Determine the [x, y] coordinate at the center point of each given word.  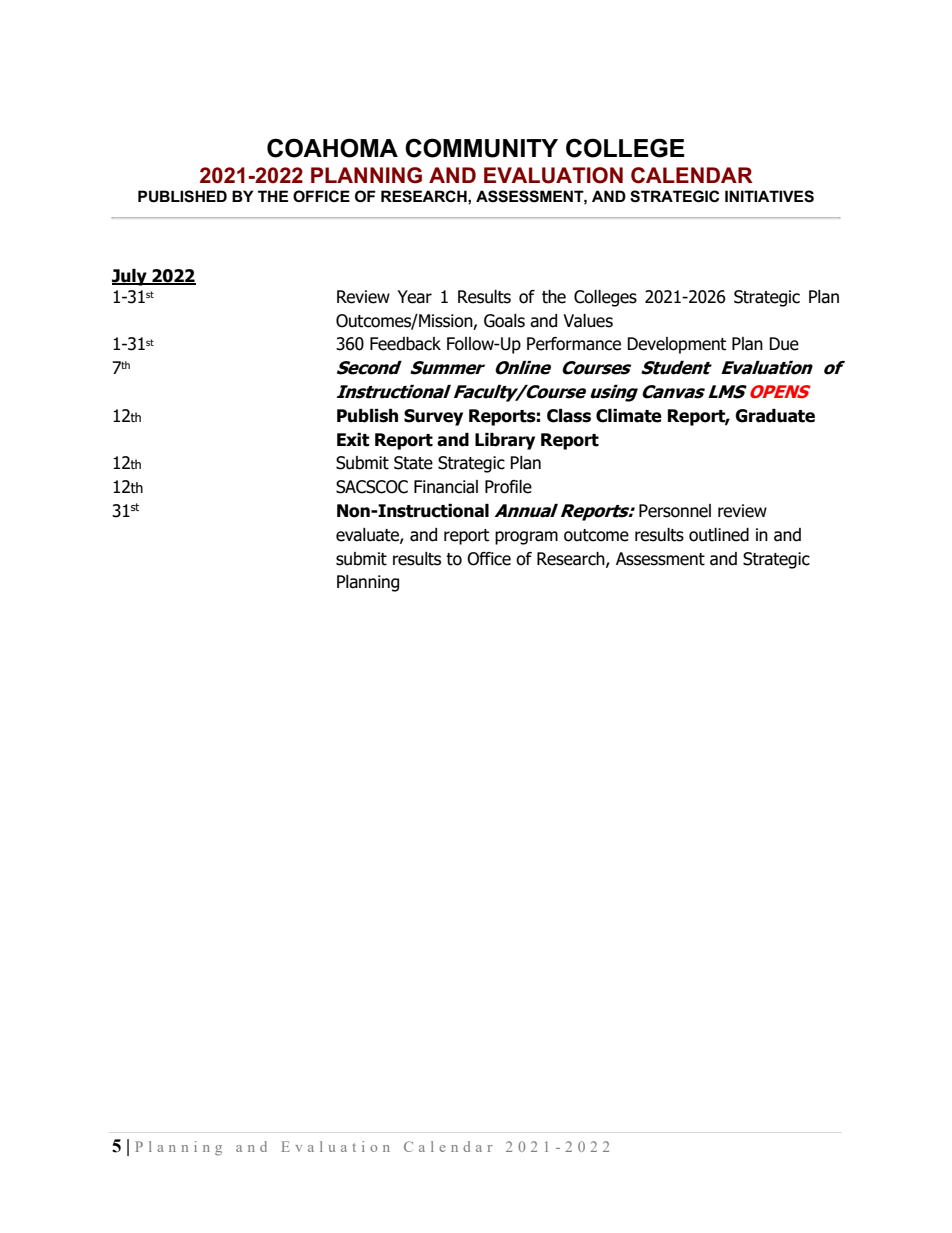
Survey [433, 417]
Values [588, 321]
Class [569, 416]
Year [414, 297]
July [130, 277]
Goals [504, 321]
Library [505, 441]
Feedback [405, 344]
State [413, 463]
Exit [353, 440]
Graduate [775, 416]
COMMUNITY [481, 148]
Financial [446, 487]
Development [676, 345]
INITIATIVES [769, 196]
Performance [574, 344]
